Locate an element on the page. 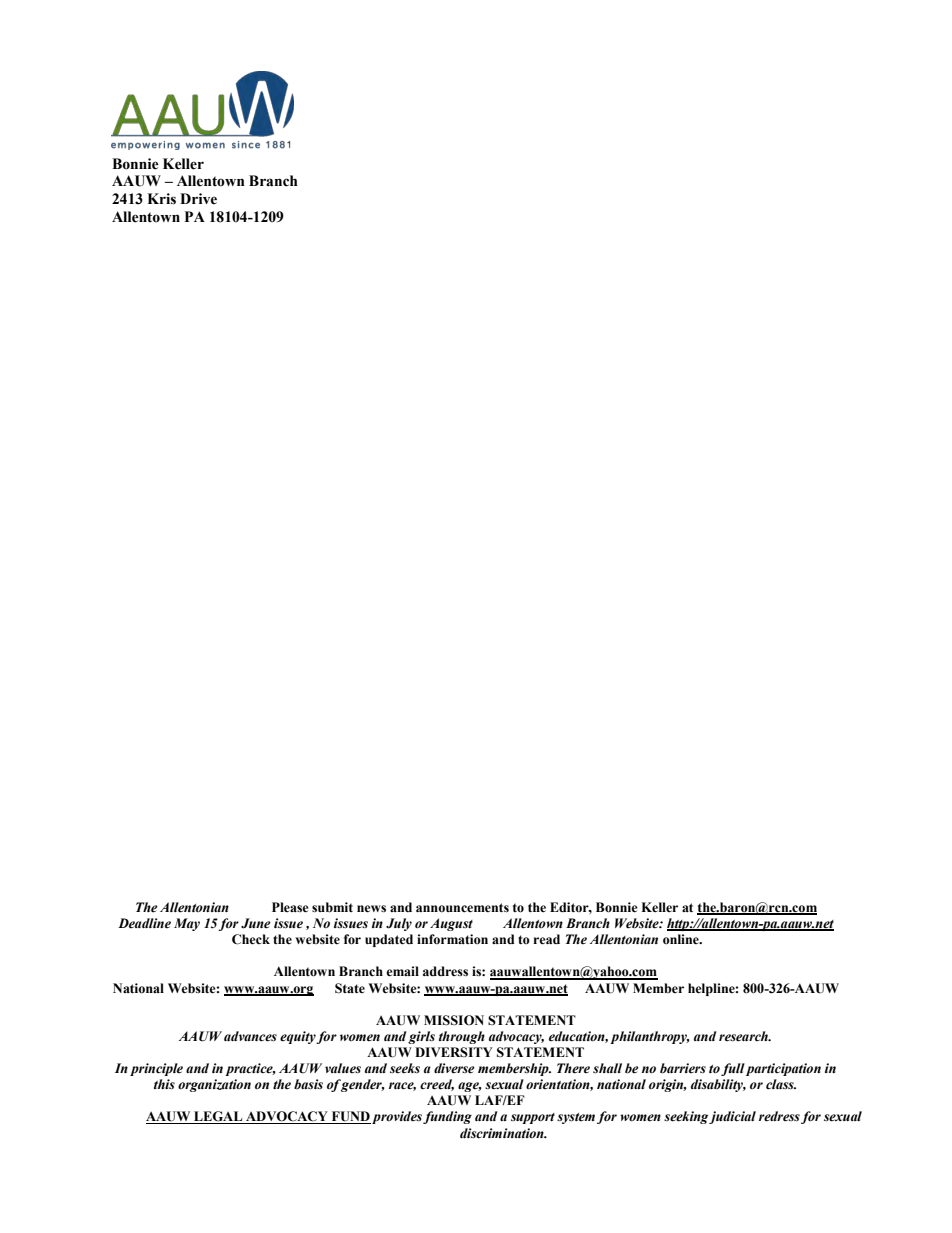  read is located at coordinates (546, 939).
